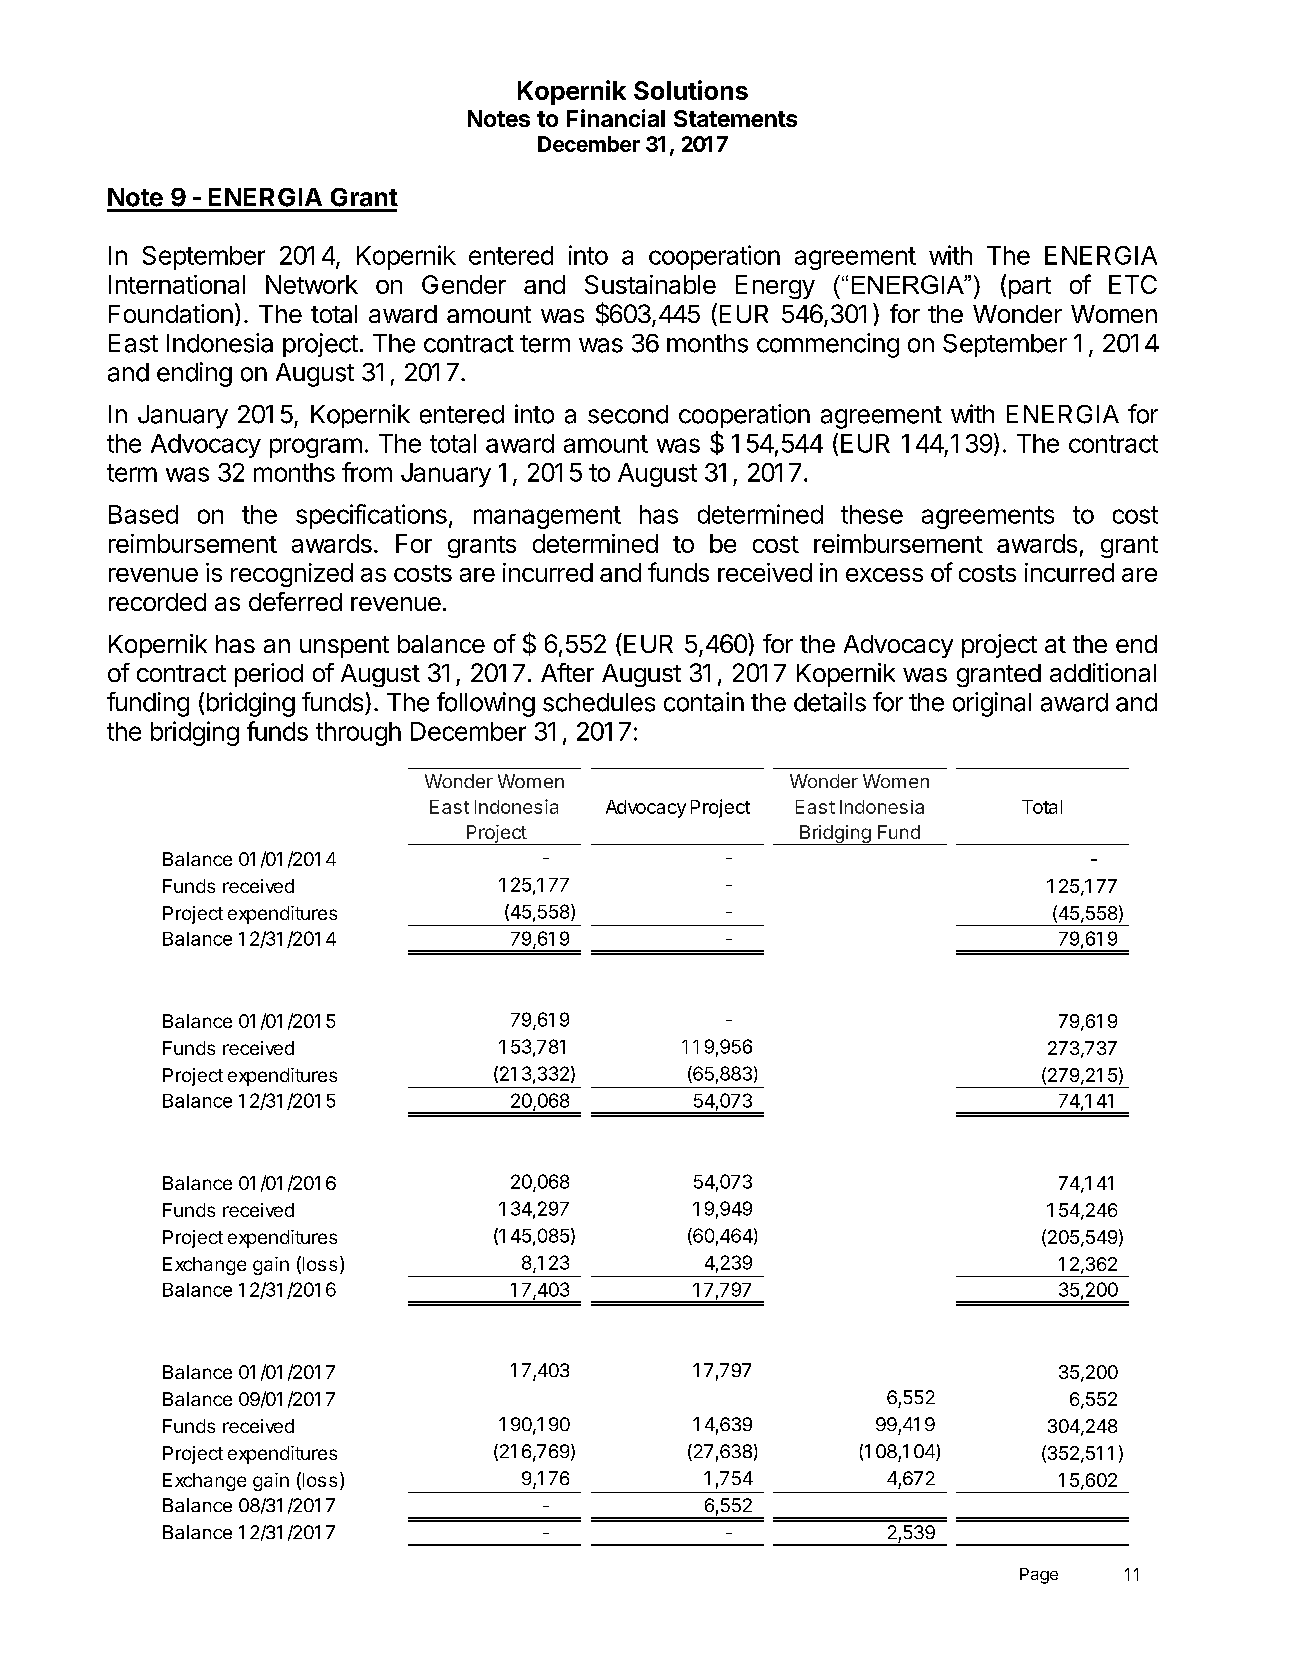 This page has width=1295, height=1675. Describe the element at coordinates (358, 734) in the page. I see `through` at that location.
